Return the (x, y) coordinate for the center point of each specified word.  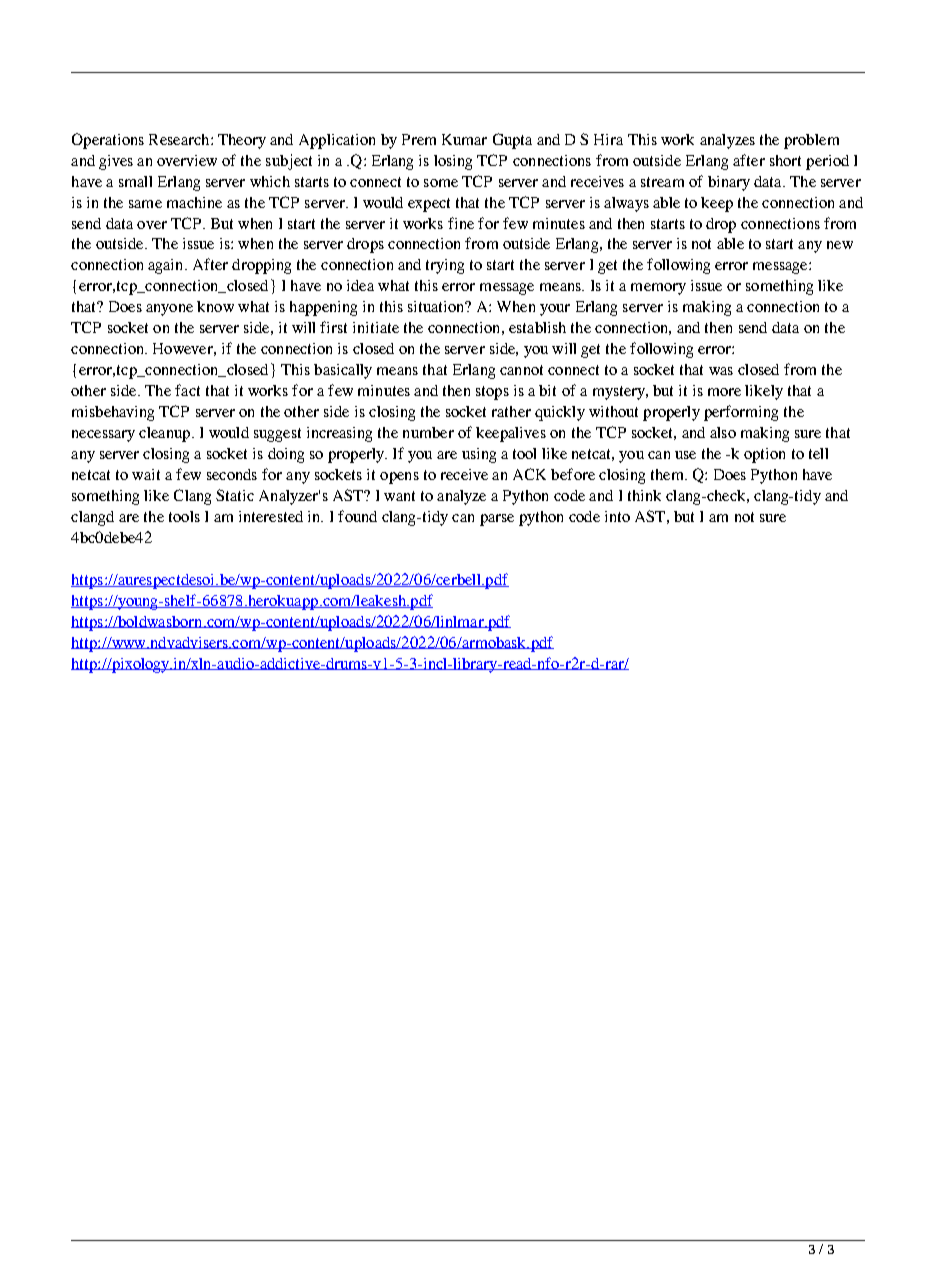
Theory (242, 141)
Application (337, 141)
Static (235, 495)
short (785, 160)
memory (658, 289)
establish (537, 327)
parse (497, 520)
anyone (169, 310)
